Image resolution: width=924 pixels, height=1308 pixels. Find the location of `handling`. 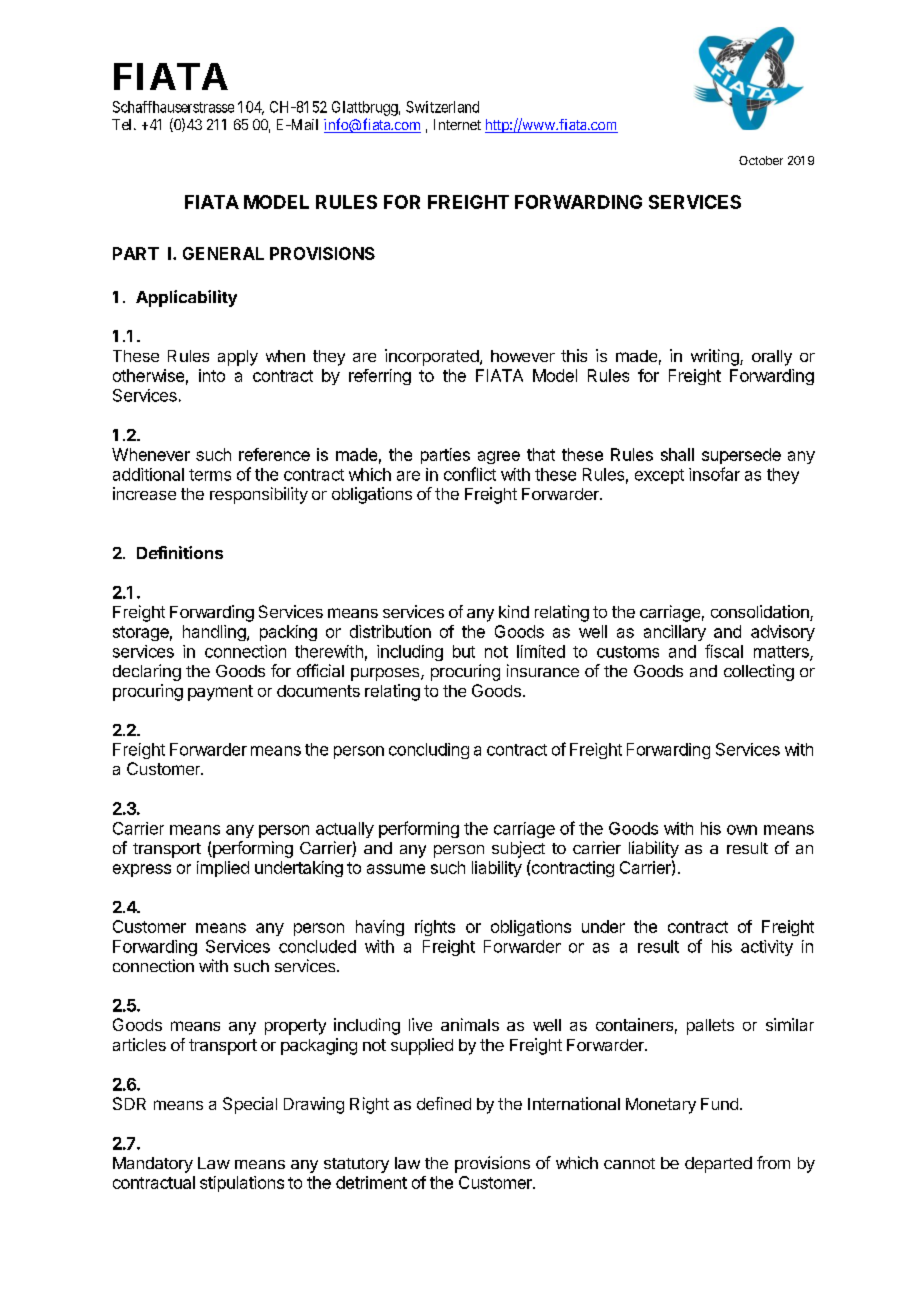

handling is located at coordinates (214, 633).
